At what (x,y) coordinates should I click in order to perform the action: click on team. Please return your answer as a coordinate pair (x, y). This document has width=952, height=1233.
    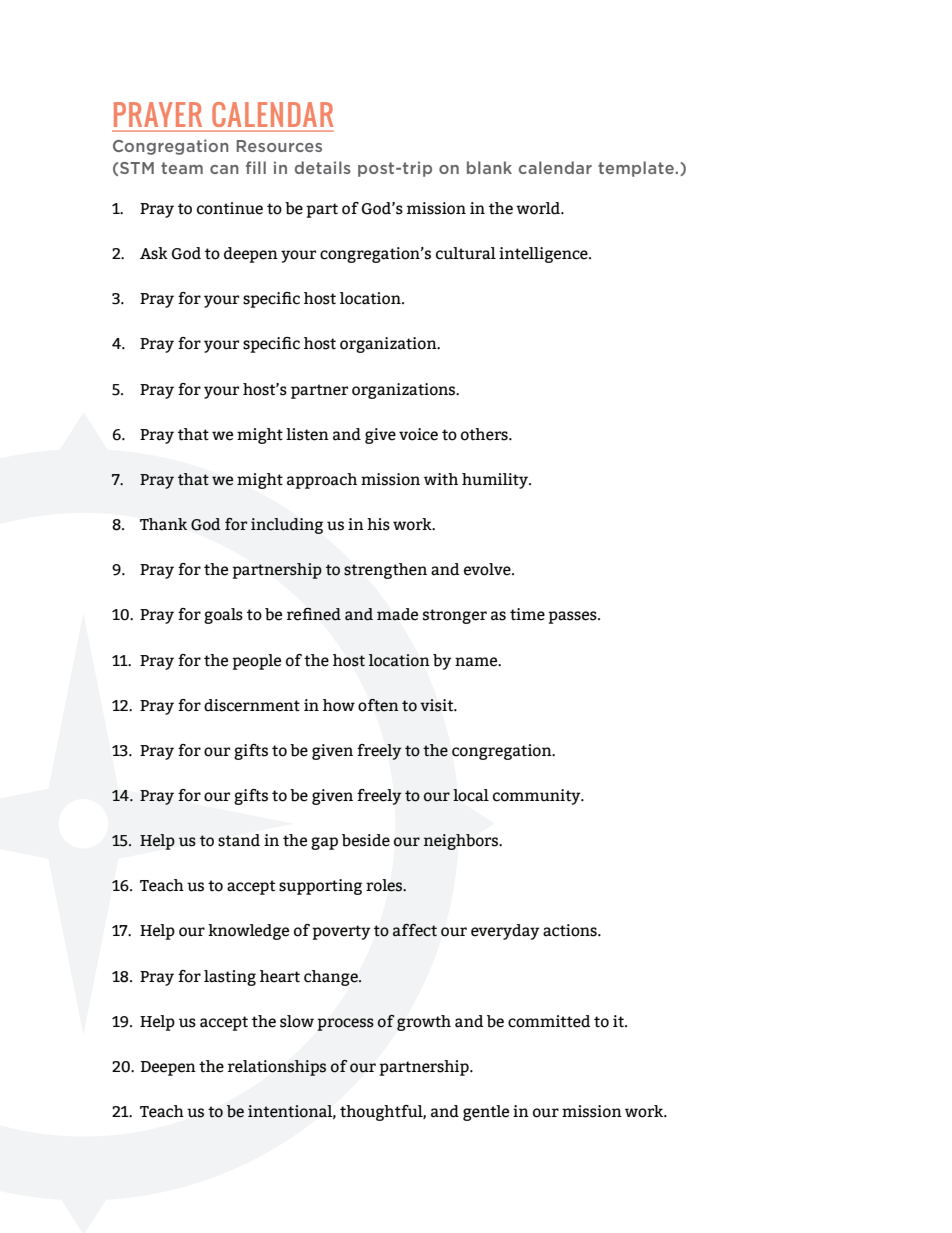
    Looking at the image, I should click on (182, 168).
